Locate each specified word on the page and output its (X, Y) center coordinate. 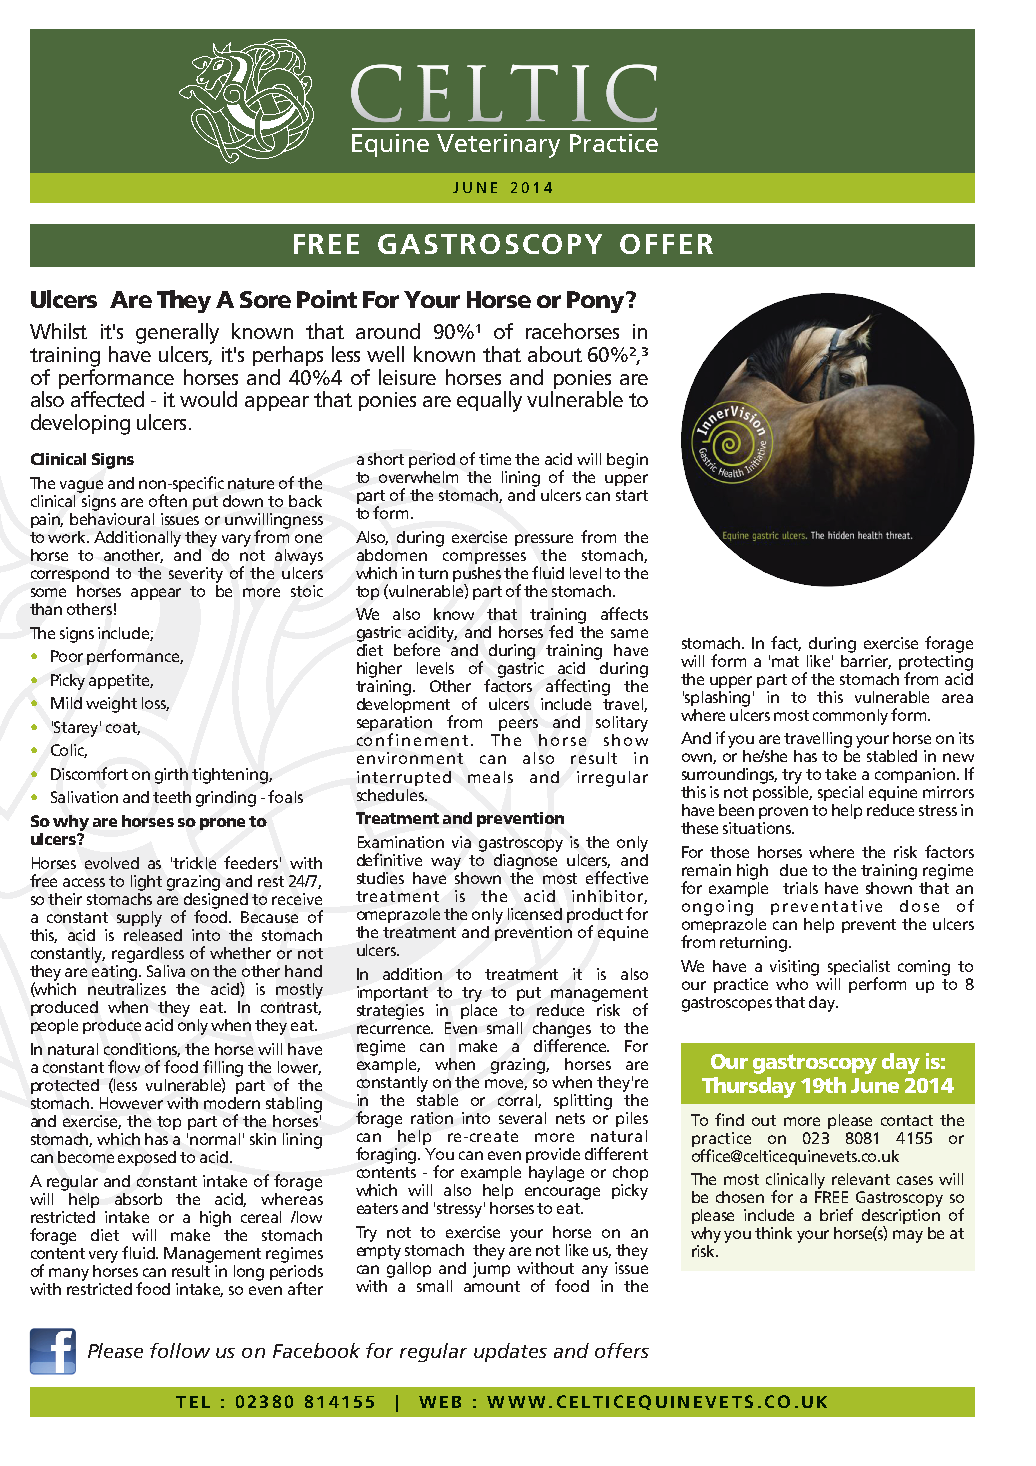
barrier (866, 660)
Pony (597, 302)
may (908, 1236)
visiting (794, 968)
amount (492, 1286)
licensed (535, 914)
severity (196, 575)
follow (180, 1350)
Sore (265, 299)
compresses (484, 558)
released (153, 933)
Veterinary (498, 146)
